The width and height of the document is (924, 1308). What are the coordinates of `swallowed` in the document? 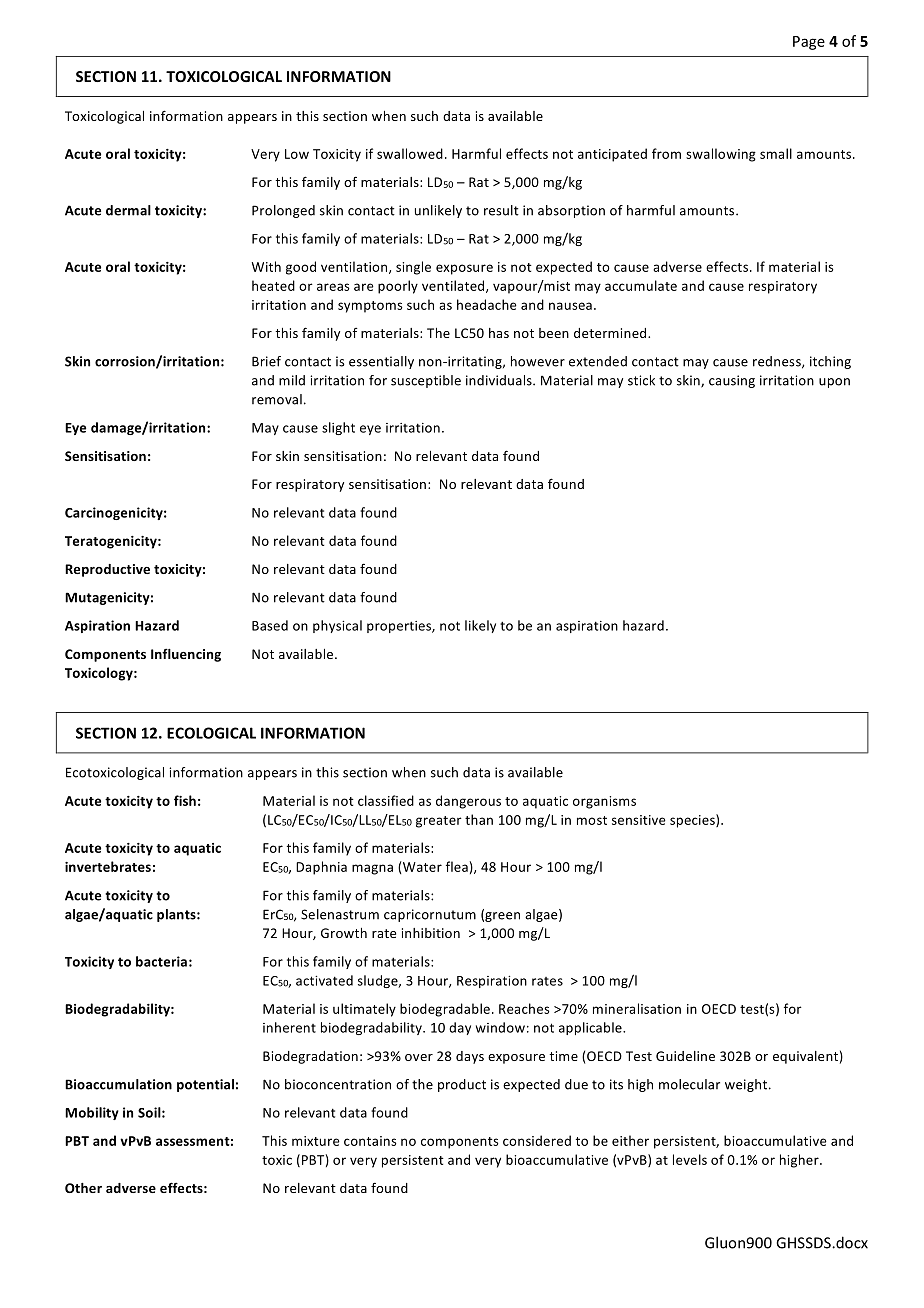 It's located at (410, 153).
